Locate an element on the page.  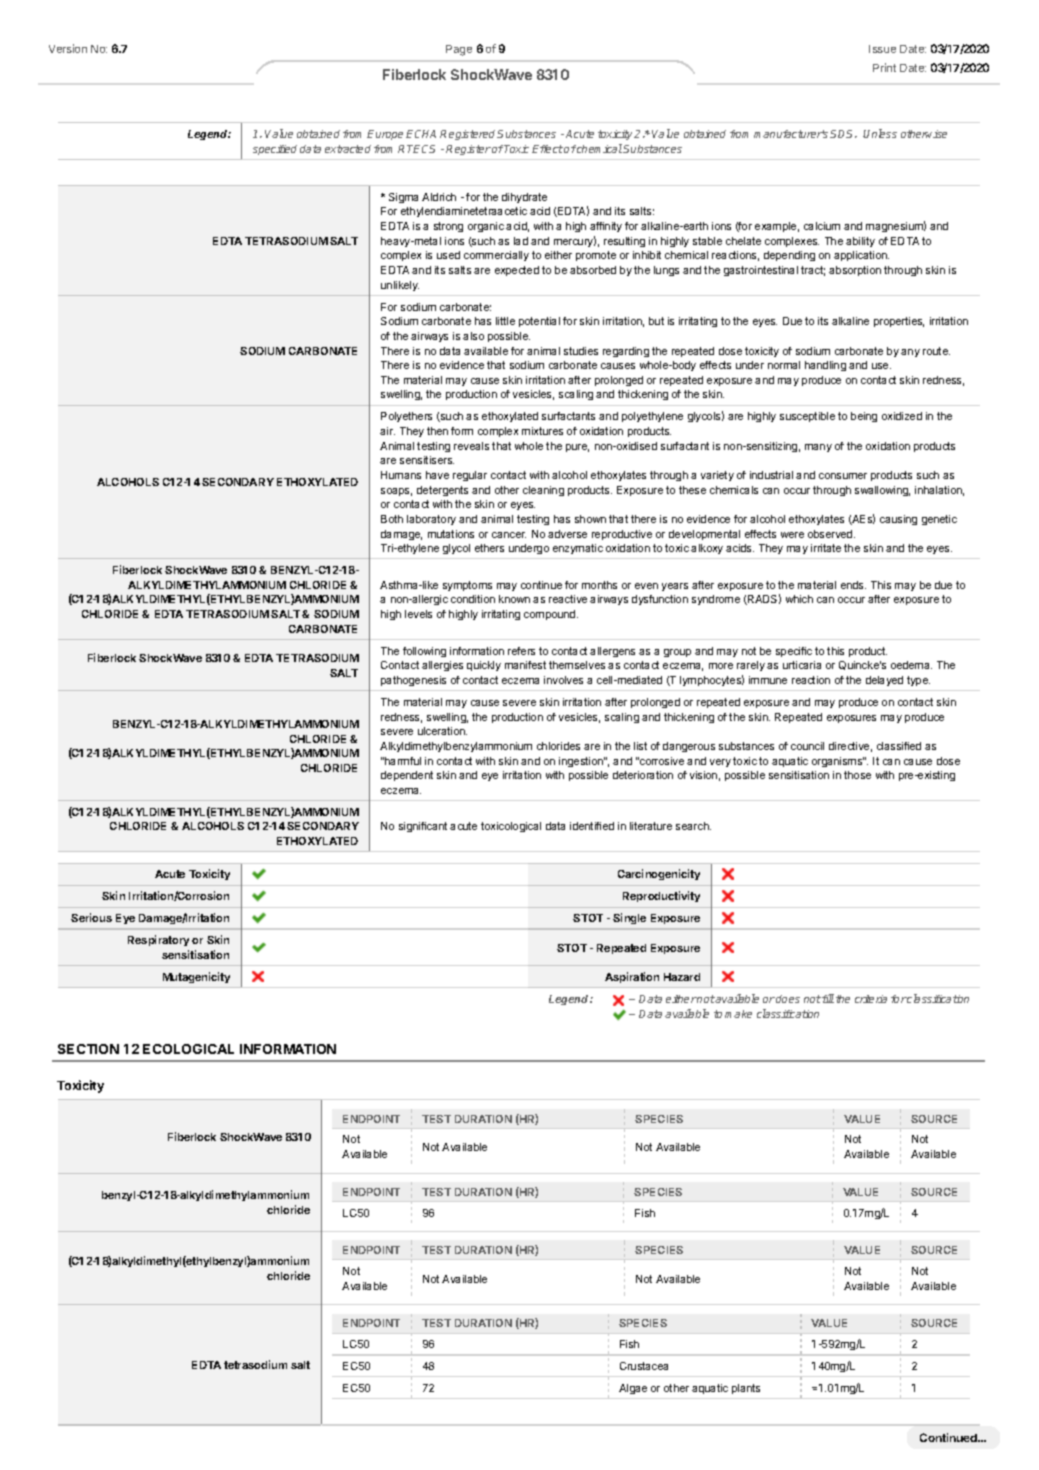
cancer is located at coordinates (509, 535).
